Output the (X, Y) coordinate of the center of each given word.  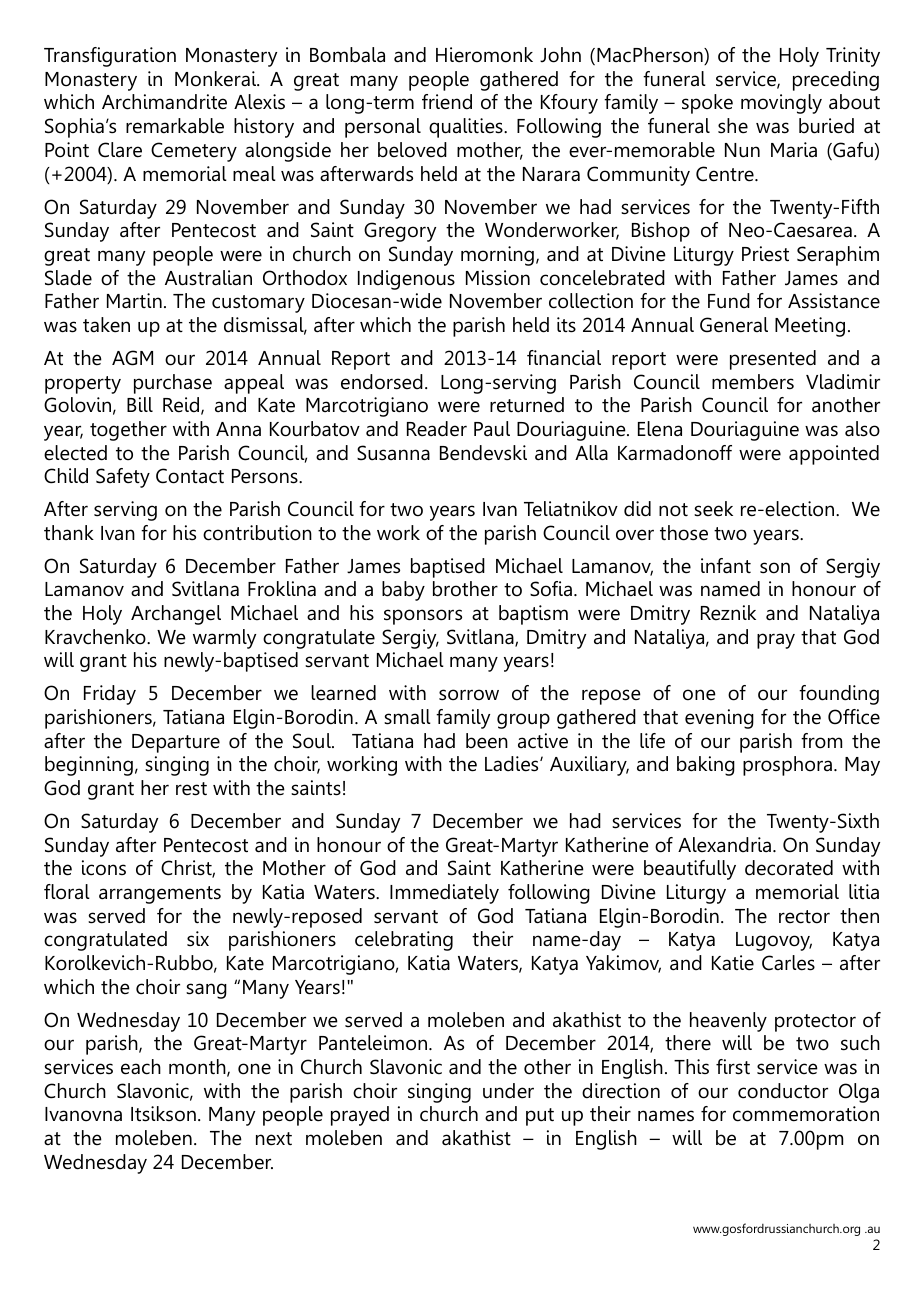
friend (447, 102)
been (487, 741)
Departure (176, 743)
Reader (437, 429)
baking (706, 766)
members (753, 382)
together (128, 431)
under (508, 1091)
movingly (781, 104)
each (141, 1067)
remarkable (175, 126)
